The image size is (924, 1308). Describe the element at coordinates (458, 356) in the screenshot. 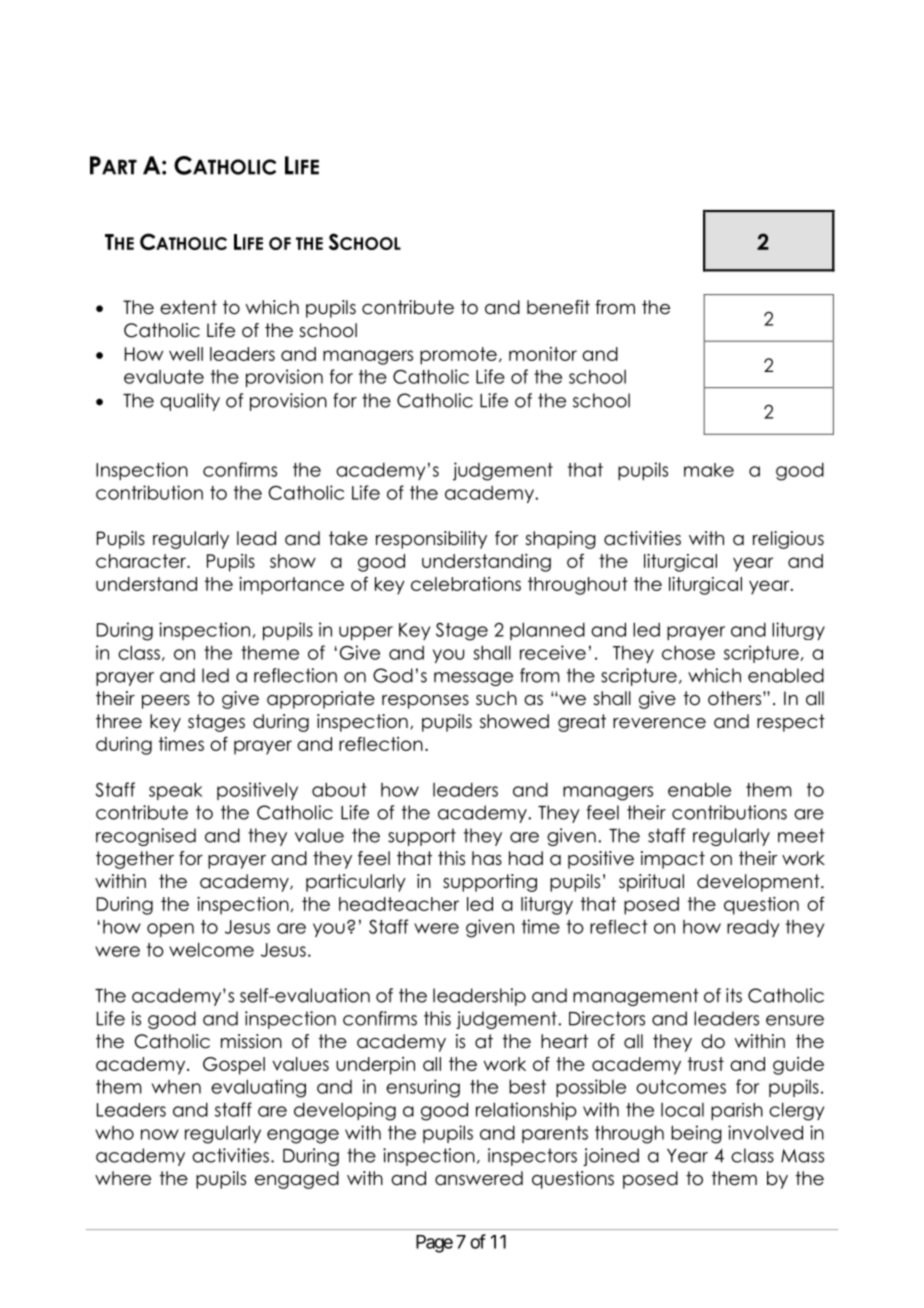

I see `promote` at that location.
